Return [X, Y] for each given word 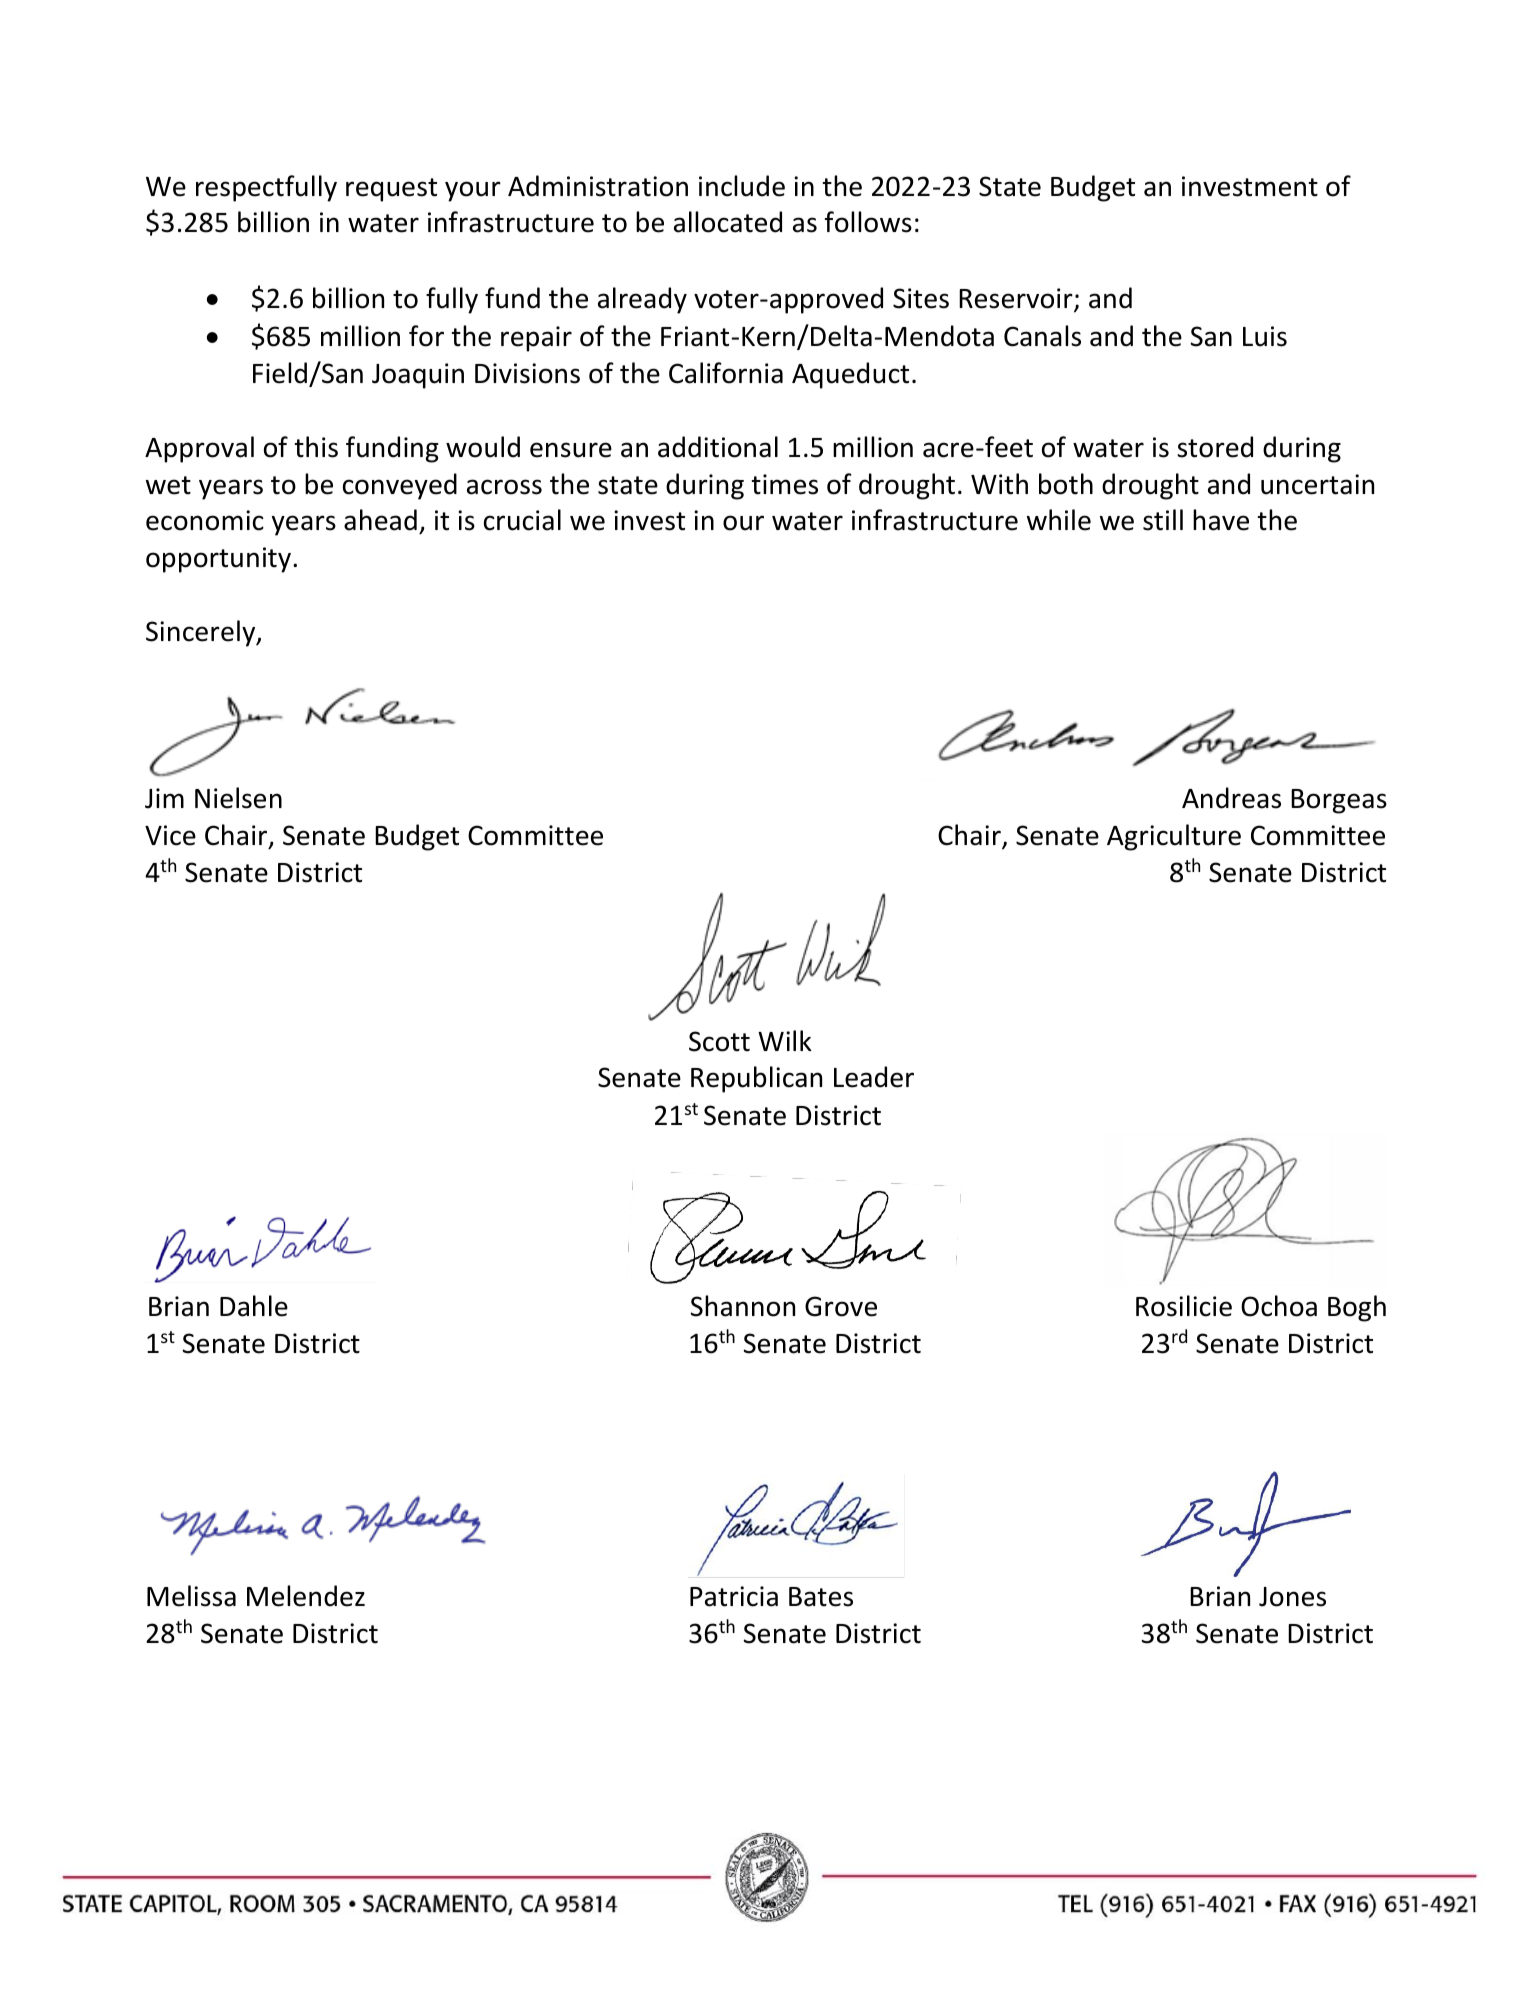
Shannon [743, 1306]
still [1163, 520]
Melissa [191, 1596]
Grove [841, 1306]
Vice [170, 835]
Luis [1265, 336]
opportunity [220, 560]
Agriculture [1174, 837]
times [785, 484]
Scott [719, 1041]
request [391, 190]
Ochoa [1279, 1306]
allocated [728, 222]
